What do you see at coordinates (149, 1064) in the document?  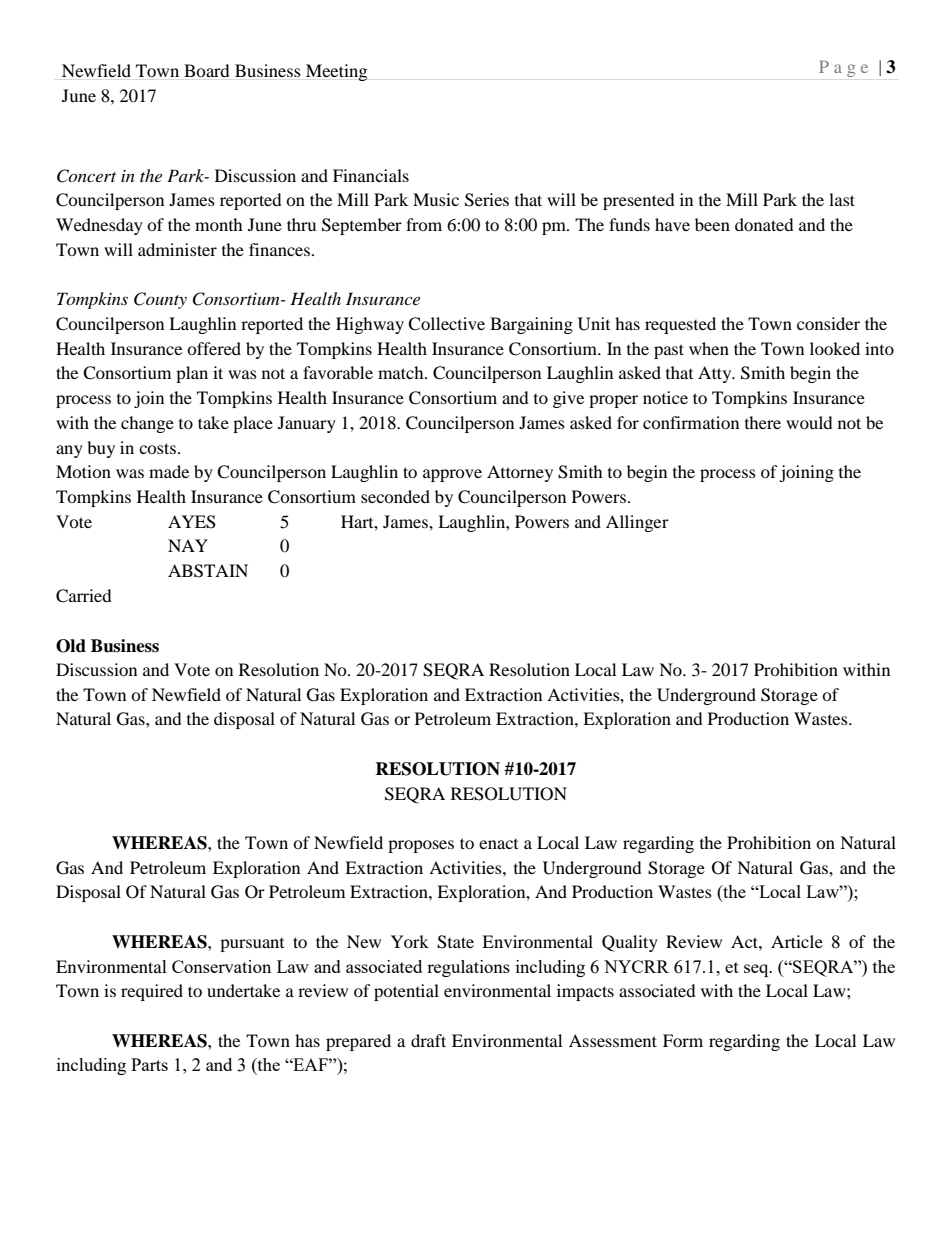 I see `Parts` at bounding box center [149, 1064].
